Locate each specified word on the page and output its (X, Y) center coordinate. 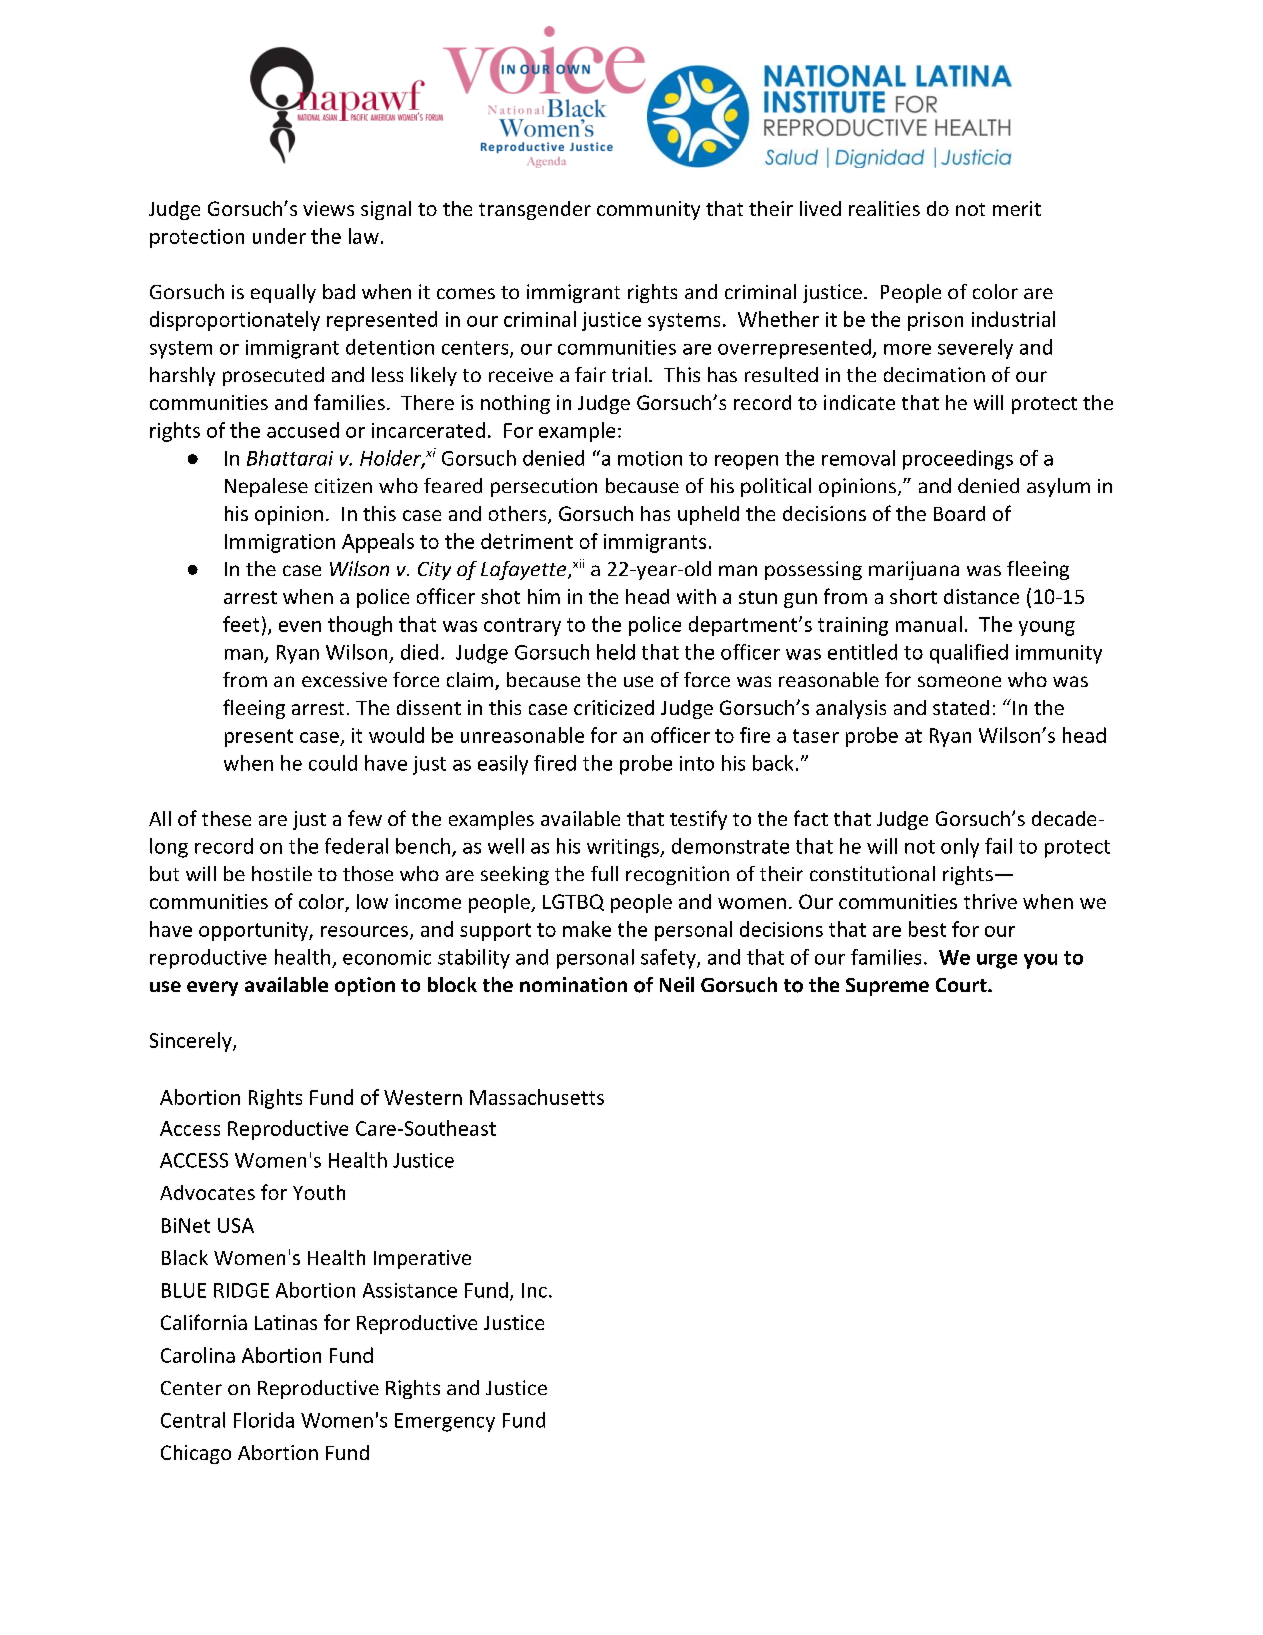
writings (624, 848)
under (279, 236)
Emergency (445, 1422)
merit (1017, 208)
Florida (264, 1420)
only (960, 848)
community (648, 210)
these (226, 818)
